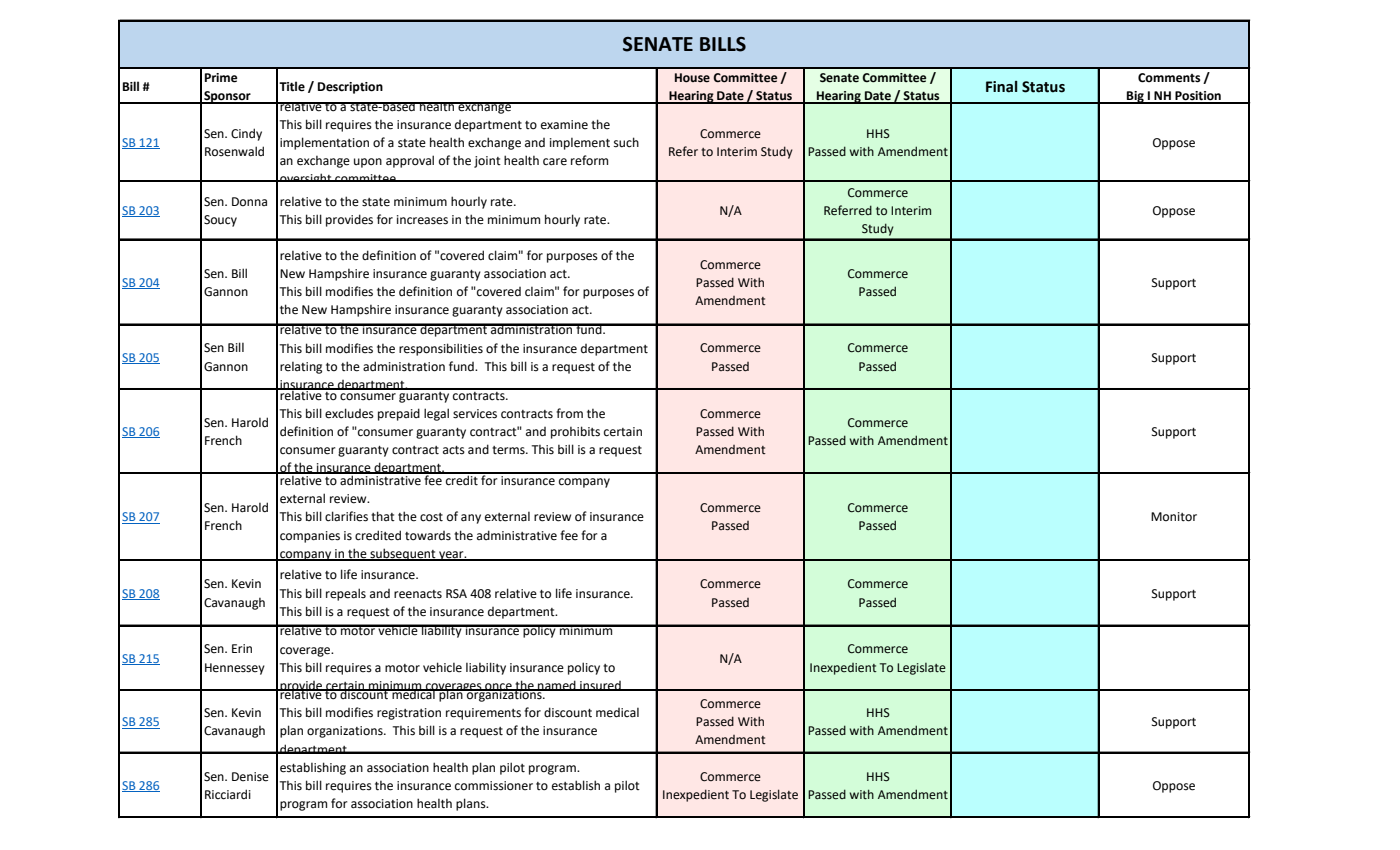 The image size is (1400, 850). What do you see at coordinates (250, 777) in the document?
I see `Denise` at bounding box center [250, 777].
